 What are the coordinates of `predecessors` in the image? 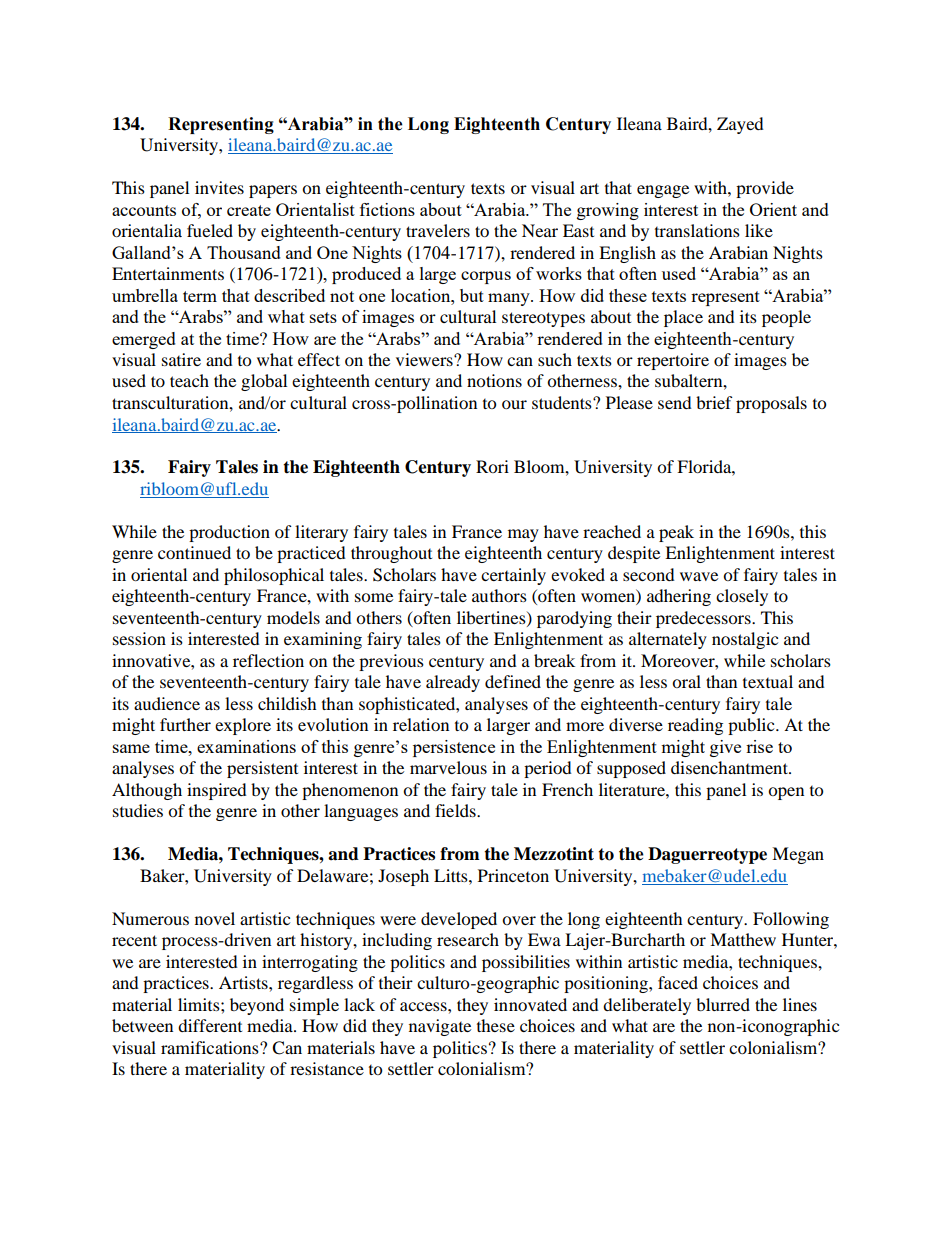 It's located at (704, 619).
